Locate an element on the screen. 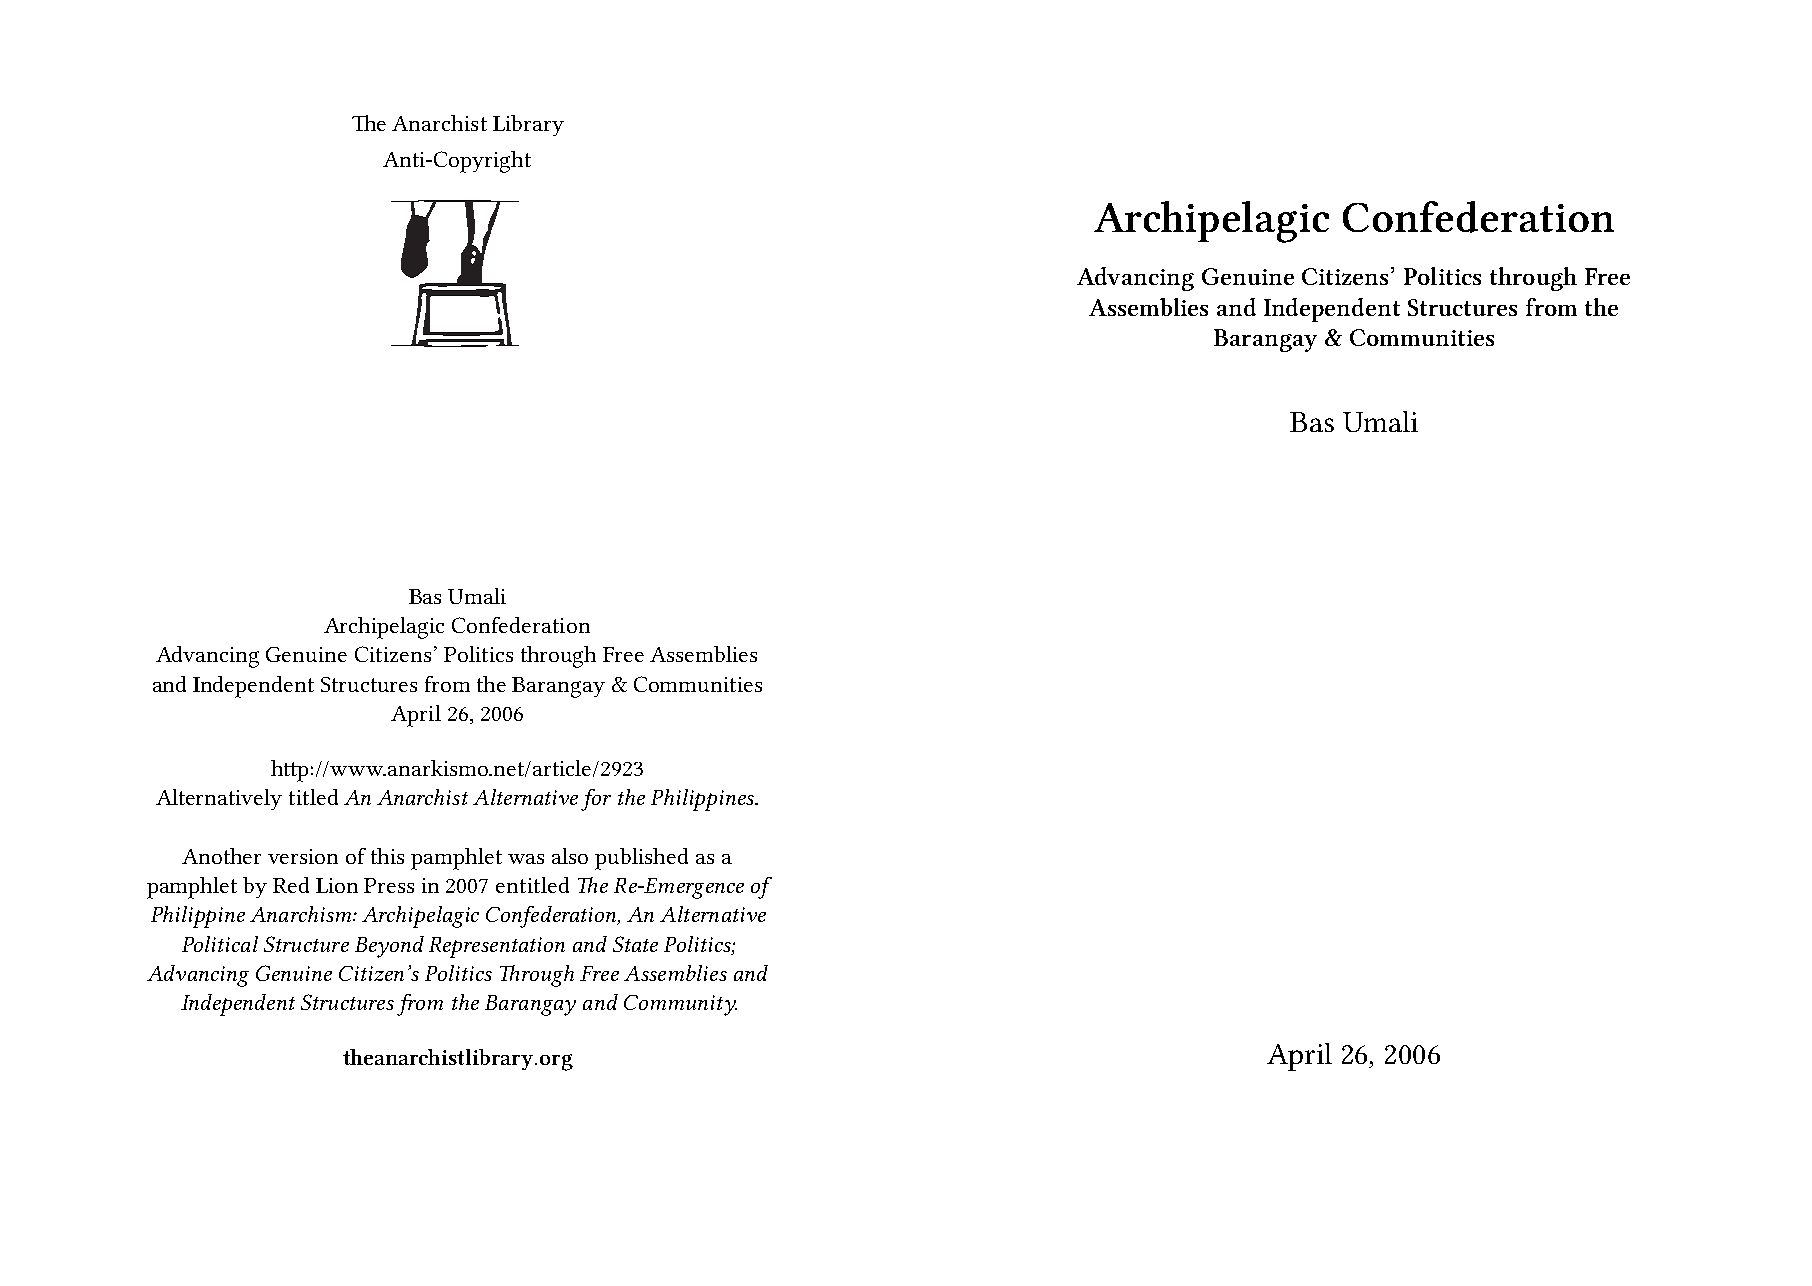  for is located at coordinates (596, 800).
